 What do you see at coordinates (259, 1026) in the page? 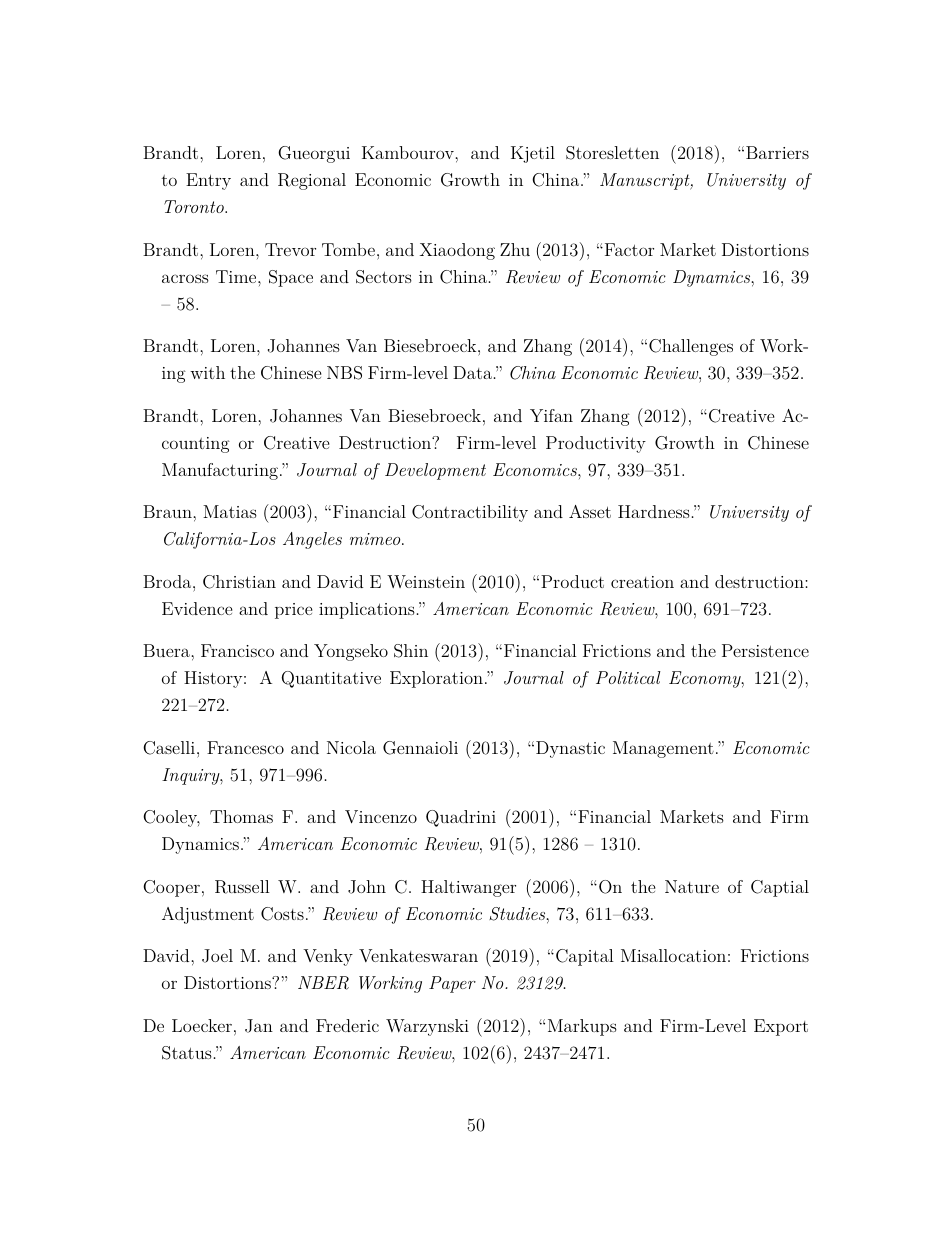
I see `Jan` at bounding box center [259, 1026].
